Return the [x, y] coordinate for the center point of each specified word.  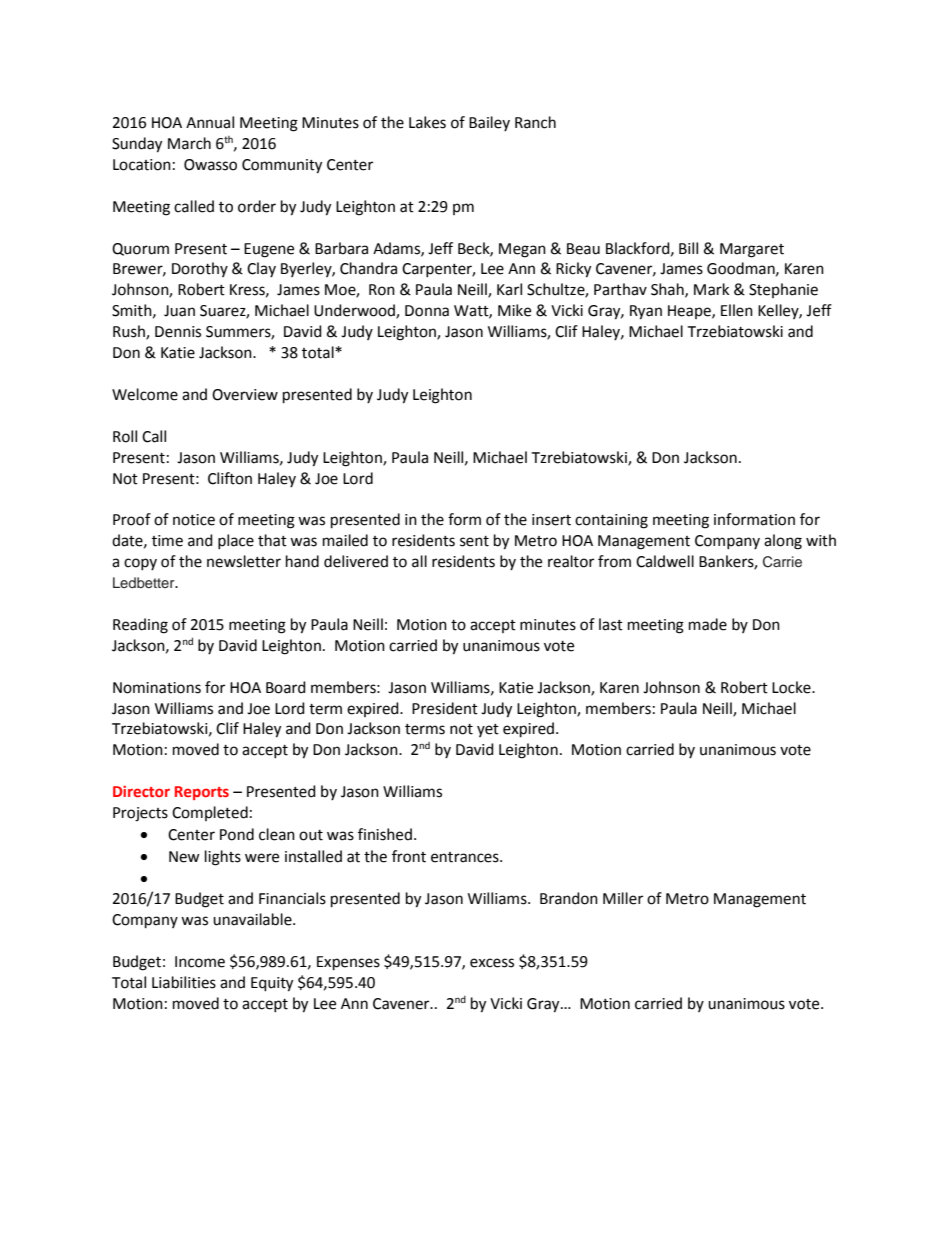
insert [551, 520]
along [783, 542]
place [236, 541]
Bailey [489, 123]
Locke [792, 687]
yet [488, 730]
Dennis [178, 332]
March [189, 143]
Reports [202, 793]
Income [200, 962]
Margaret [752, 250]
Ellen [737, 310]
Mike [514, 310]
